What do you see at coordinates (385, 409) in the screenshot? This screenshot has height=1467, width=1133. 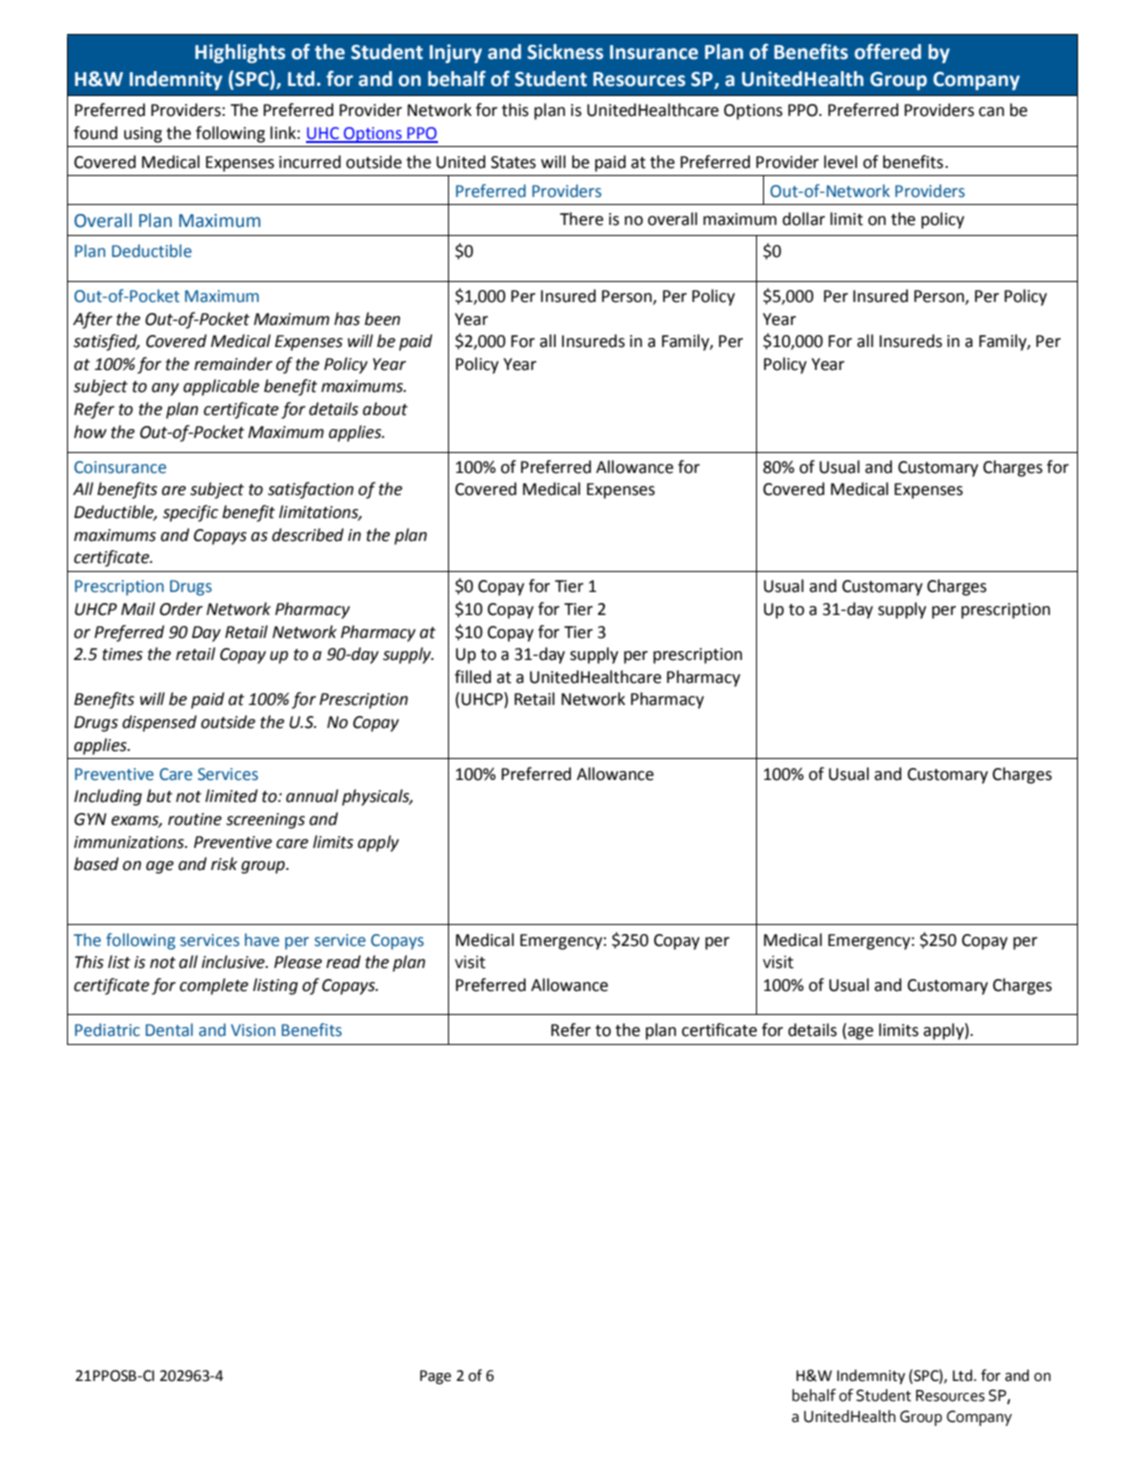 I see `about` at bounding box center [385, 409].
